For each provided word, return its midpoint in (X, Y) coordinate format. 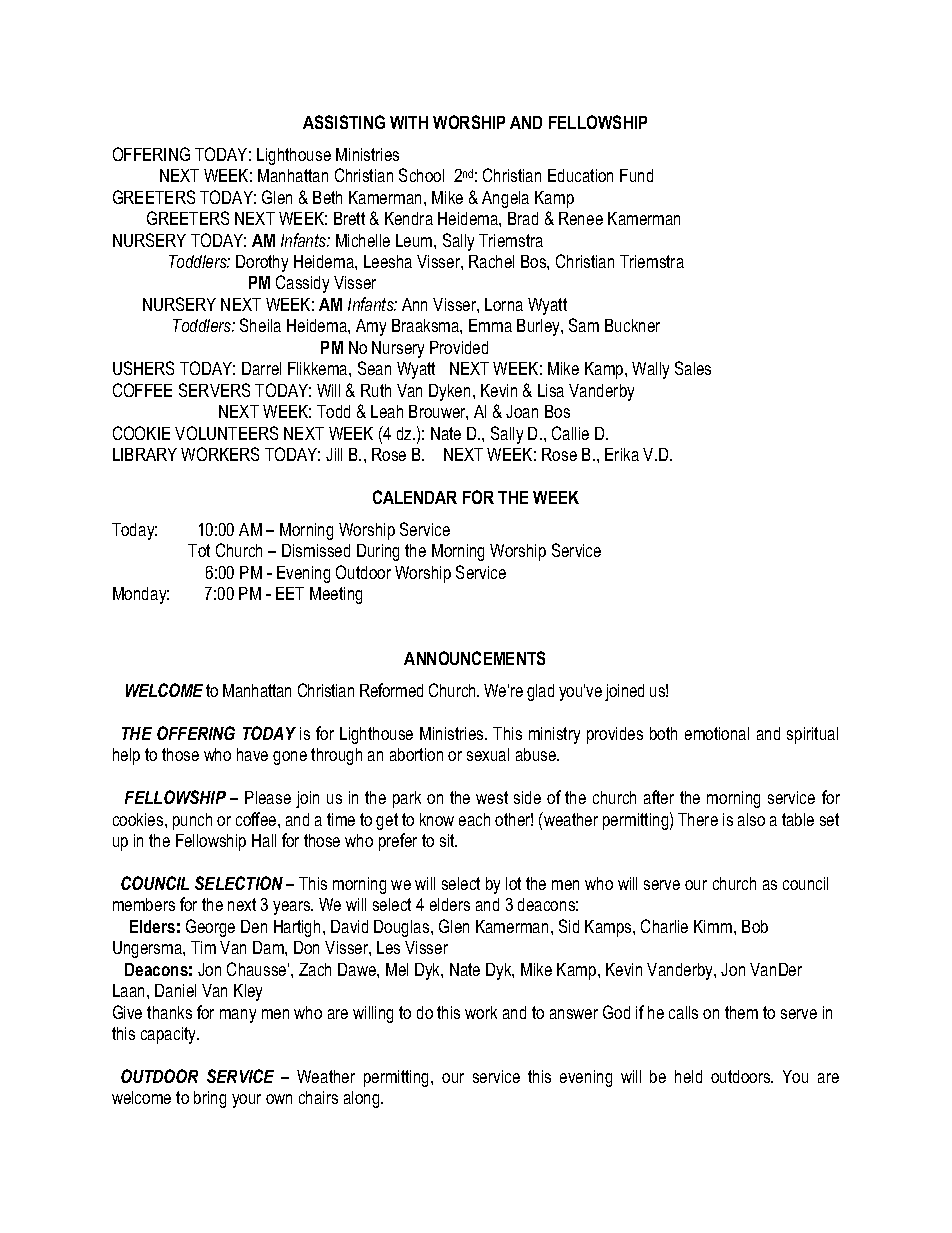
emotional (717, 733)
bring (210, 1099)
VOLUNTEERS (226, 433)
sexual (488, 754)
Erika (622, 454)
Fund (636, 175)
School (421, 175)
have (252, 754)
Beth (327, 197)
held (688, 1076)
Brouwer (438, 412)
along (363, 1099)
